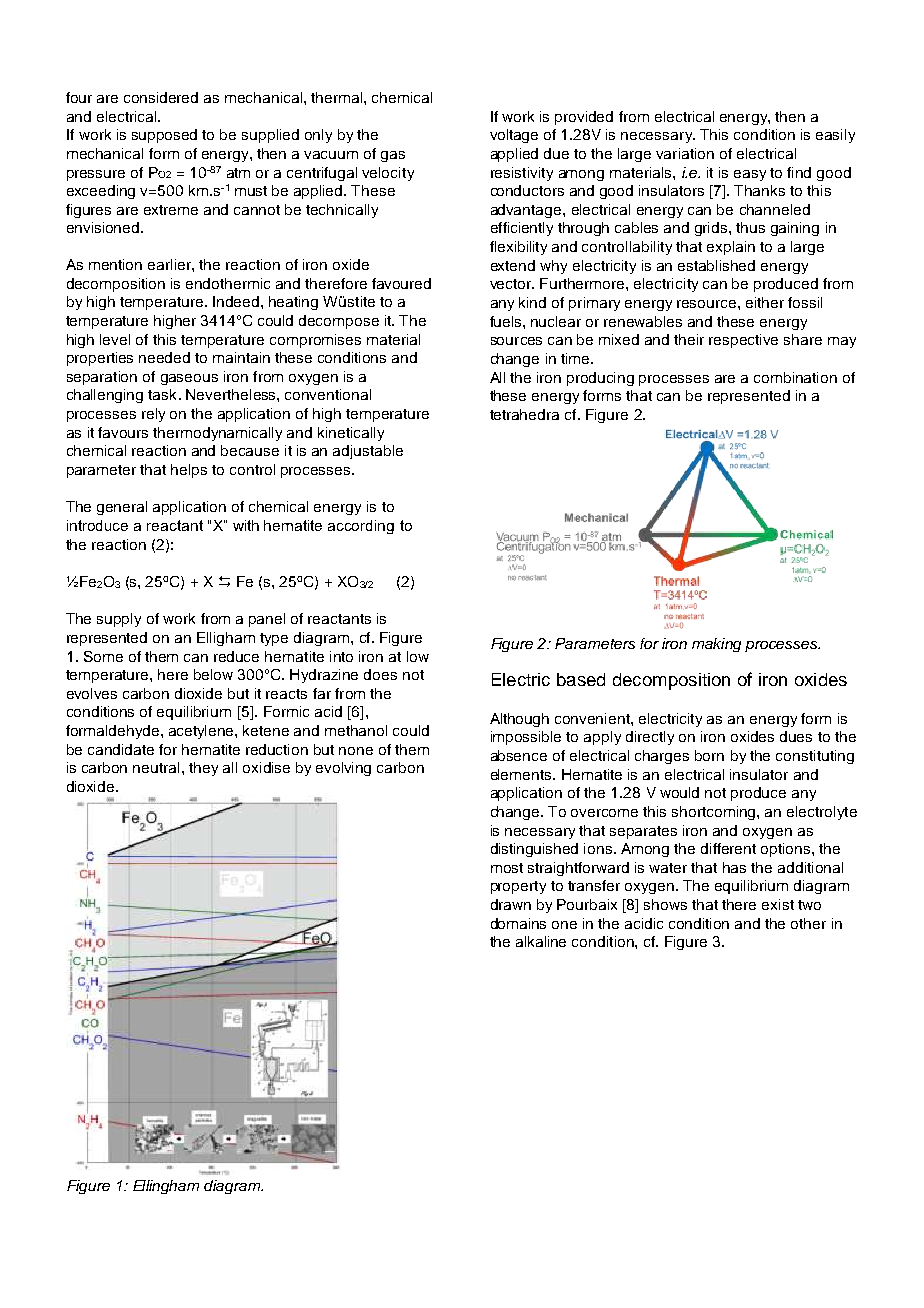 This screenshot has width=924, height=1308. Describe the element at coordinates (361, 527) in the screenshot. I see `according` at that location.
